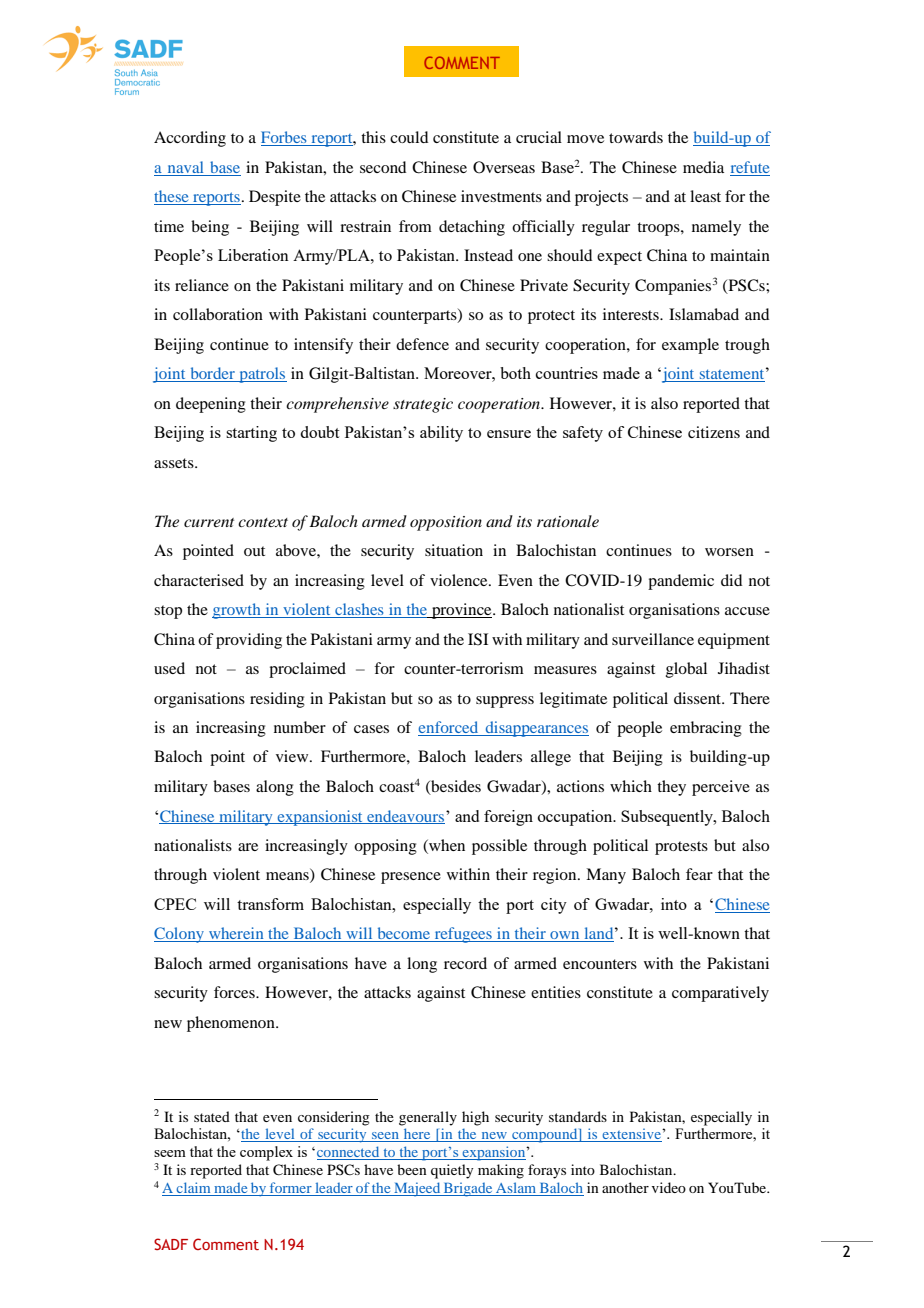 The image size is (924, 1308). I want to click on transform, so click(270, 904).
